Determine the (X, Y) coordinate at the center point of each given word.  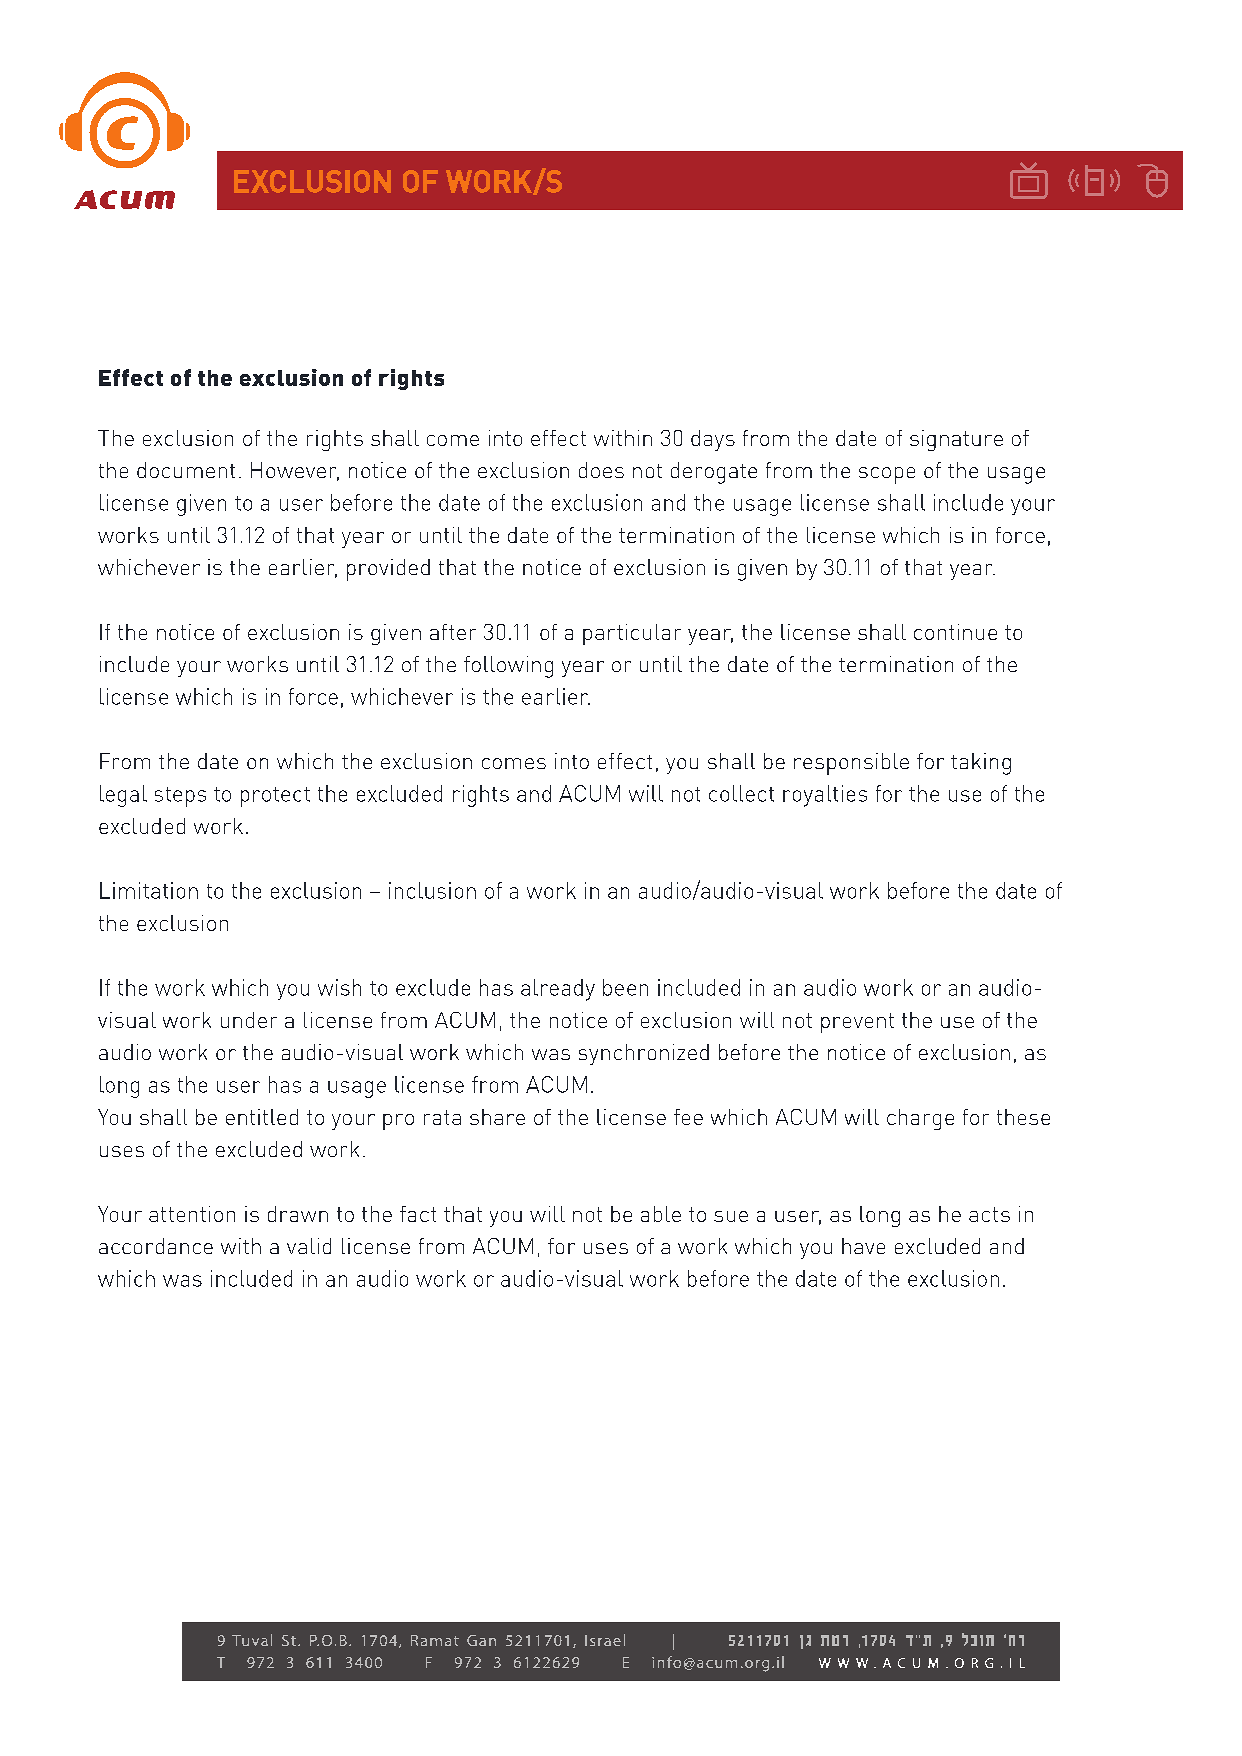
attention (192, 1214)
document (186, 470)
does (601, 470)
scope (887, 475)
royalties (825, 796)
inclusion (432, 890)
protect (275, 797)
